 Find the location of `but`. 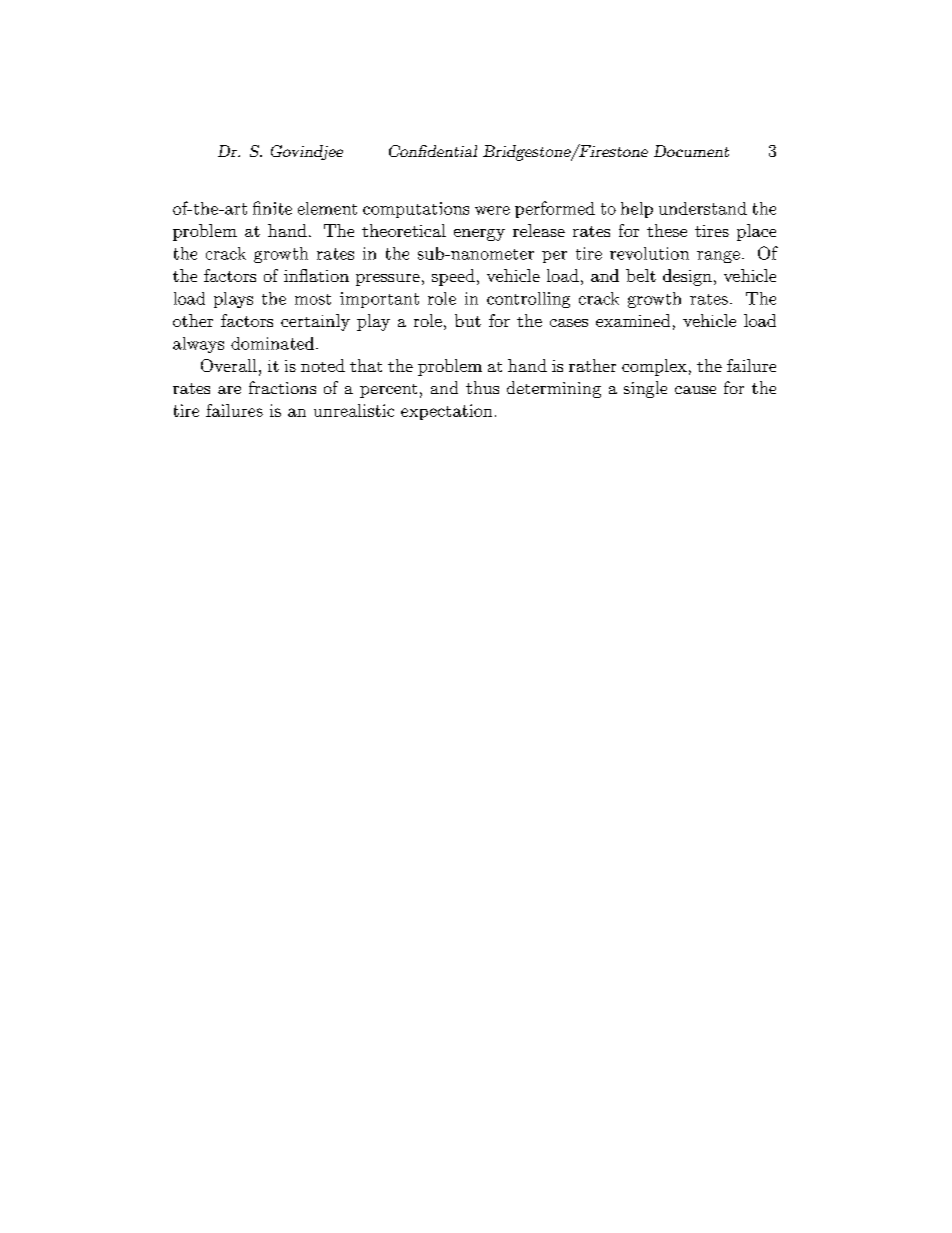

but is located at coordinates (468, 320).
